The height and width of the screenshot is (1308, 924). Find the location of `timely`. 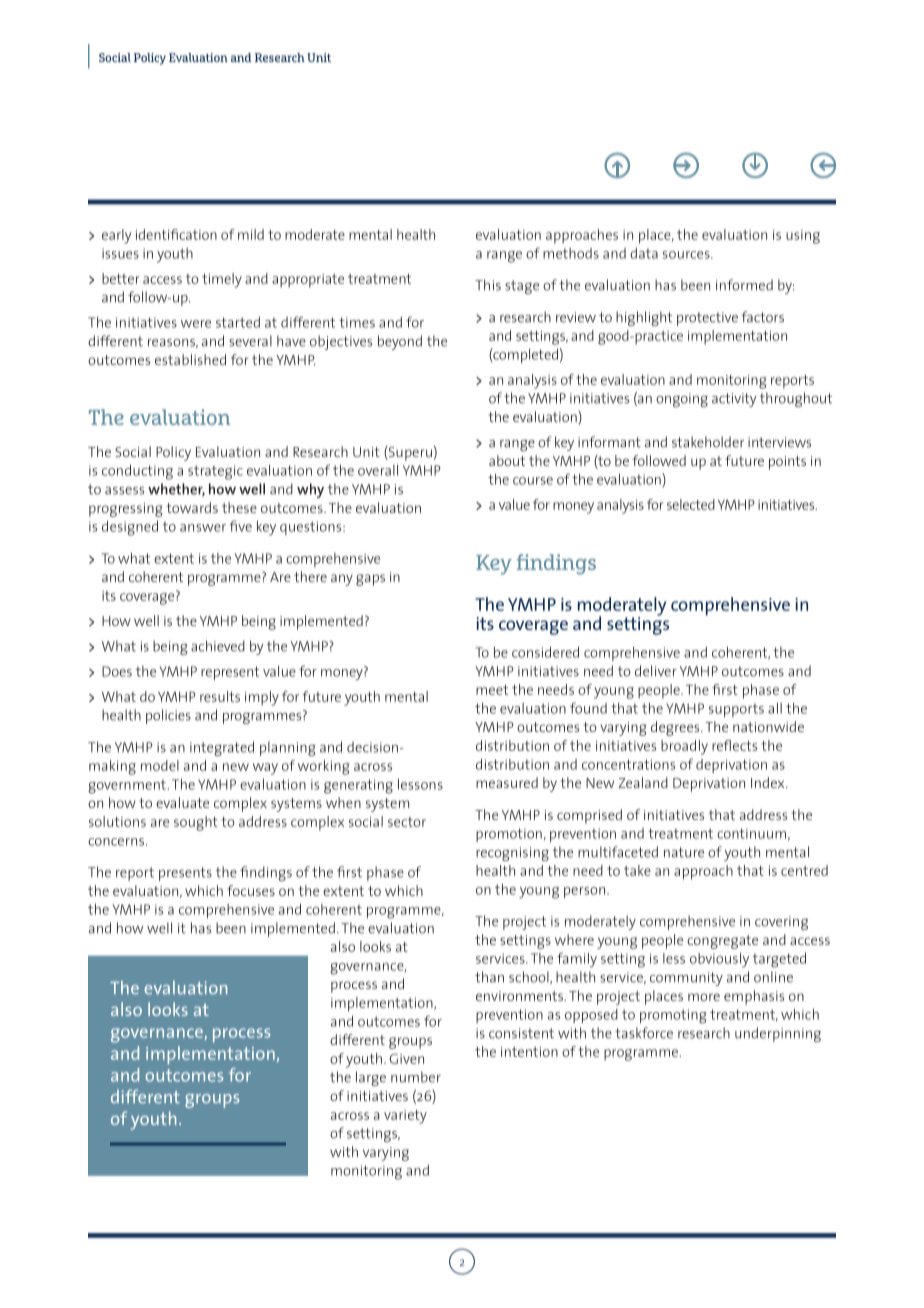

timely is located at coordinates (222, 280).
